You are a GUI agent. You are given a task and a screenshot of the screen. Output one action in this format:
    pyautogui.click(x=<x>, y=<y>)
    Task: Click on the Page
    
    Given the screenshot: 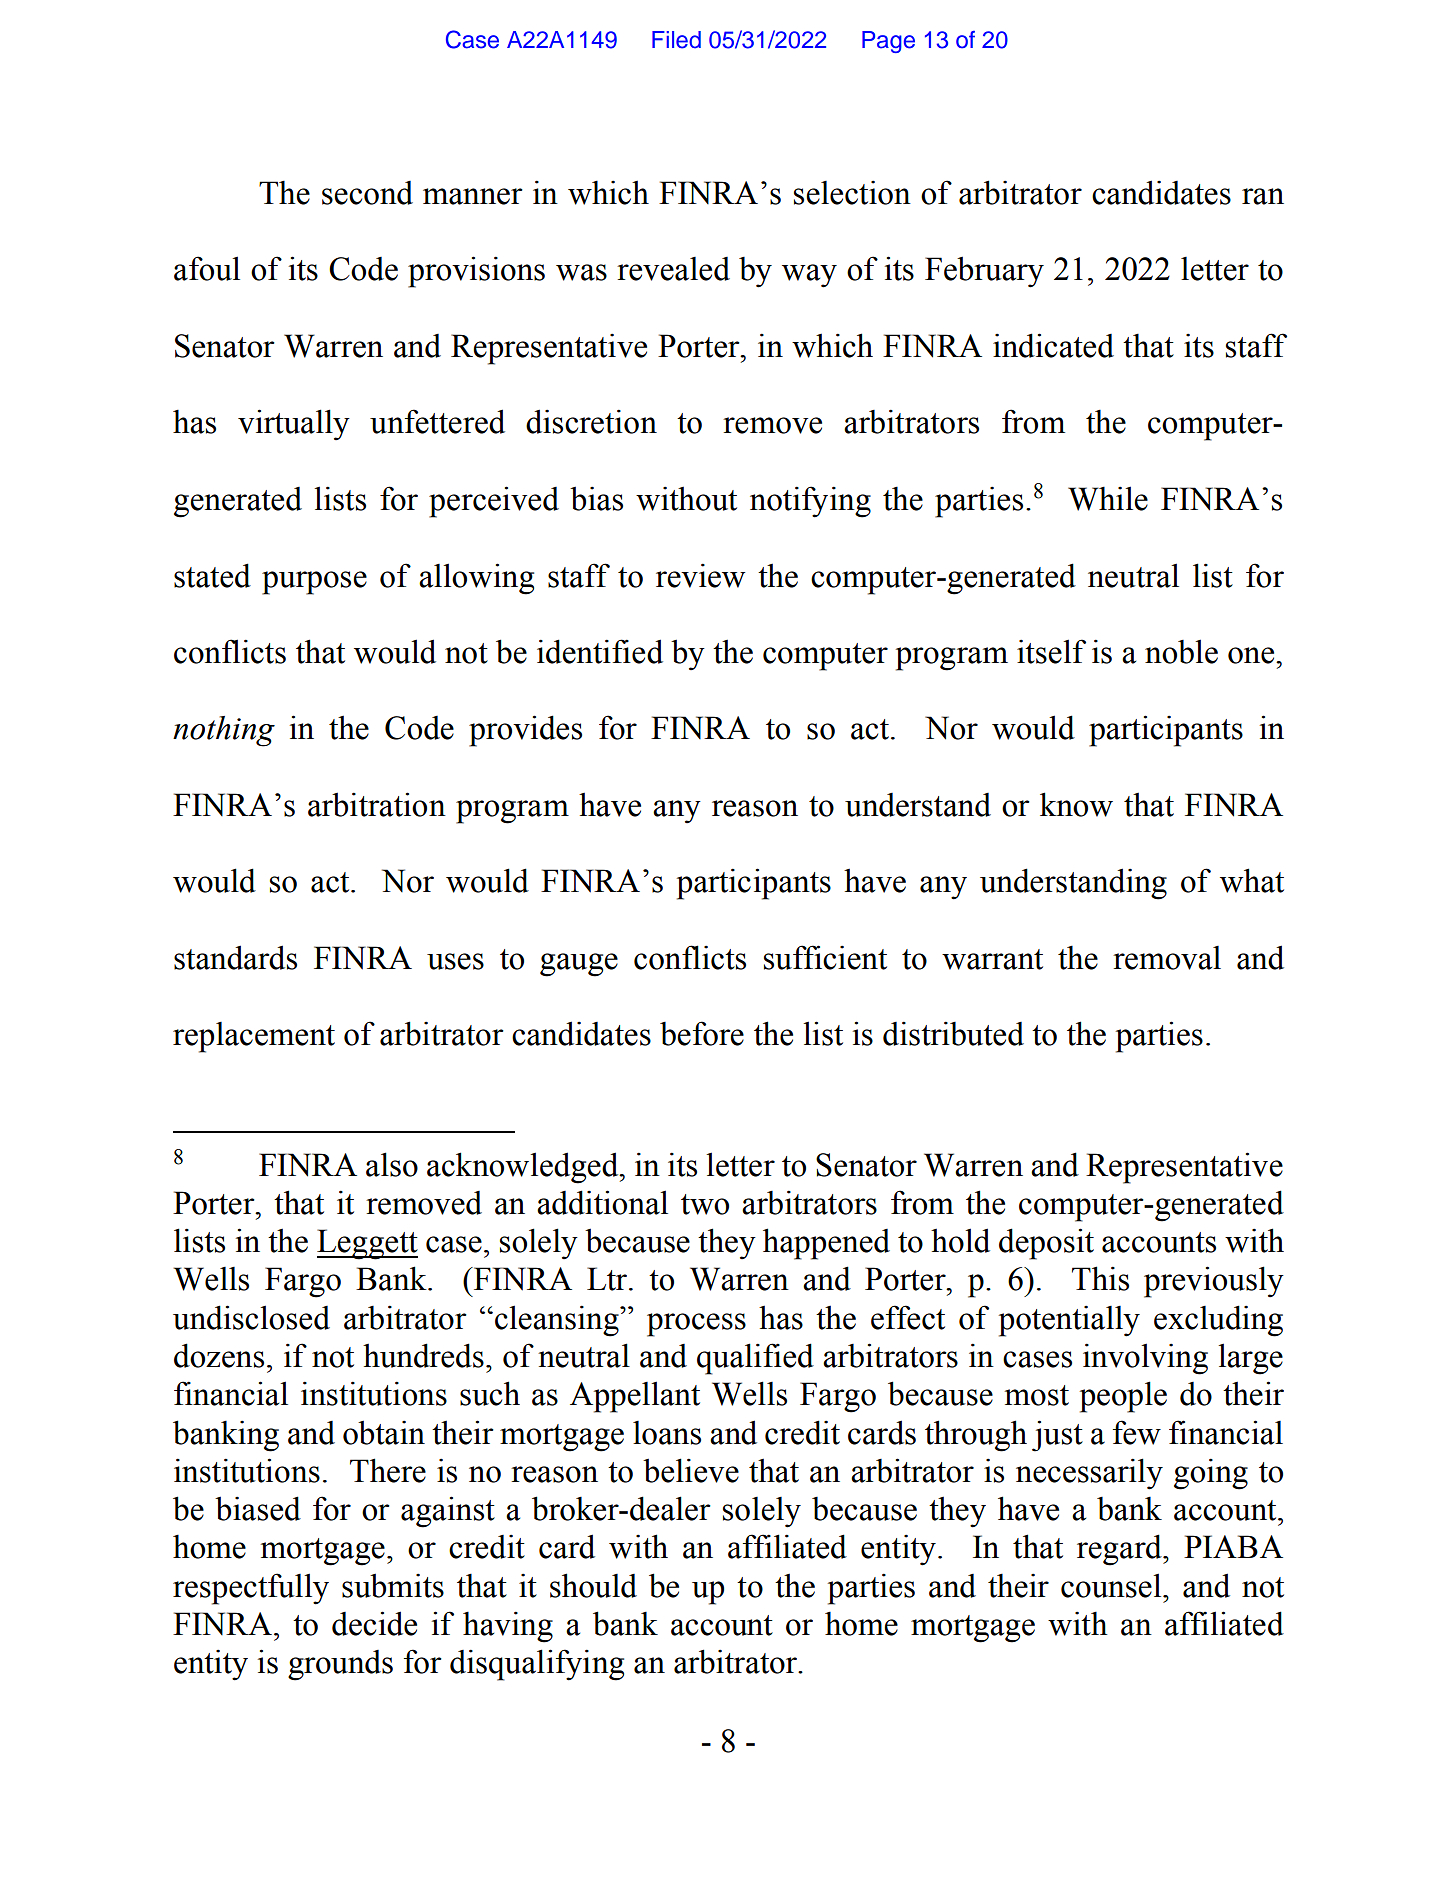 What is the action you would take?
    pyautogui.click(x=888, y=42)
